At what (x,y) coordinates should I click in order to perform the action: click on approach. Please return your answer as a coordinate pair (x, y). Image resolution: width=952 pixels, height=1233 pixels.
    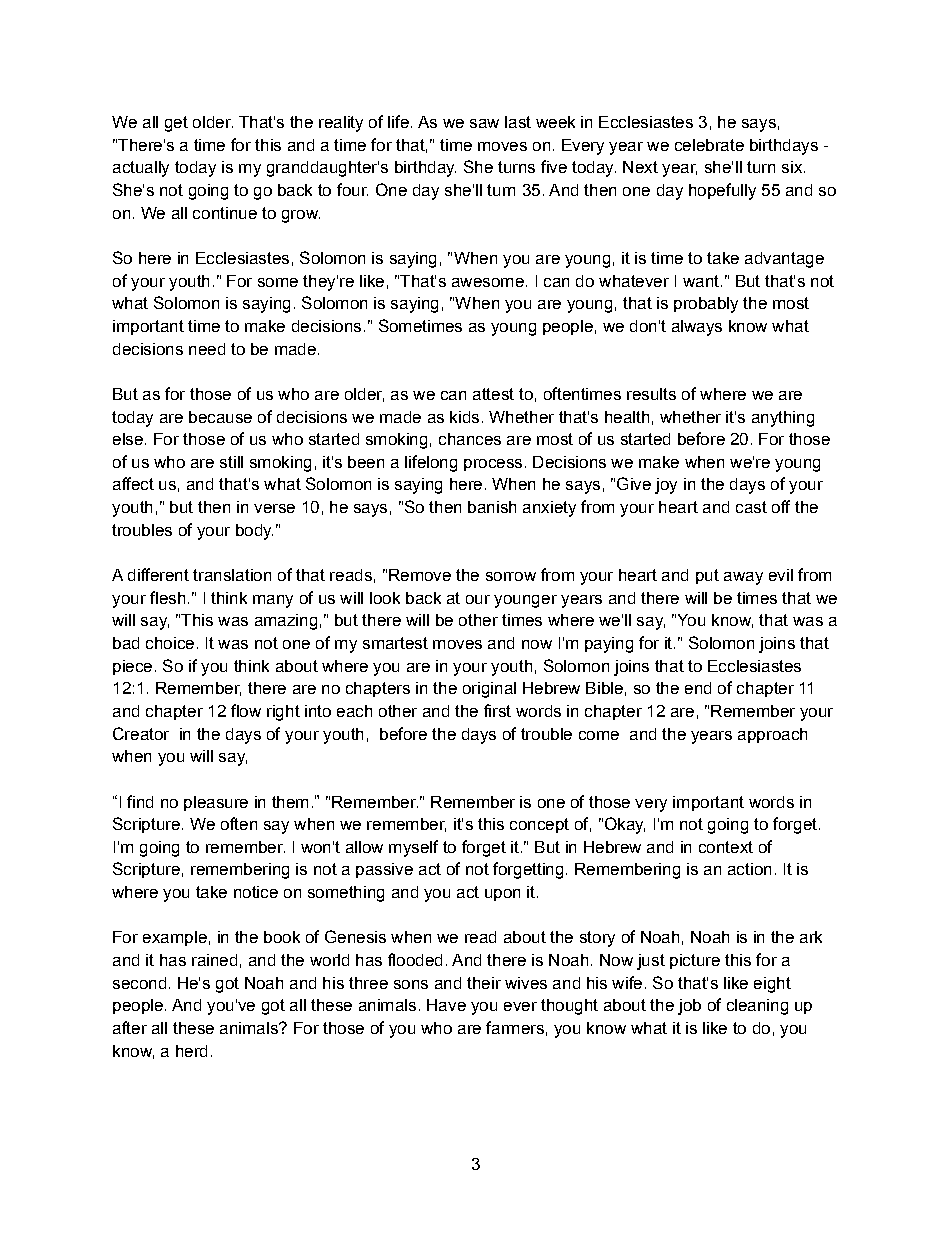
    Looking at the image, I should click on (772, 735).
